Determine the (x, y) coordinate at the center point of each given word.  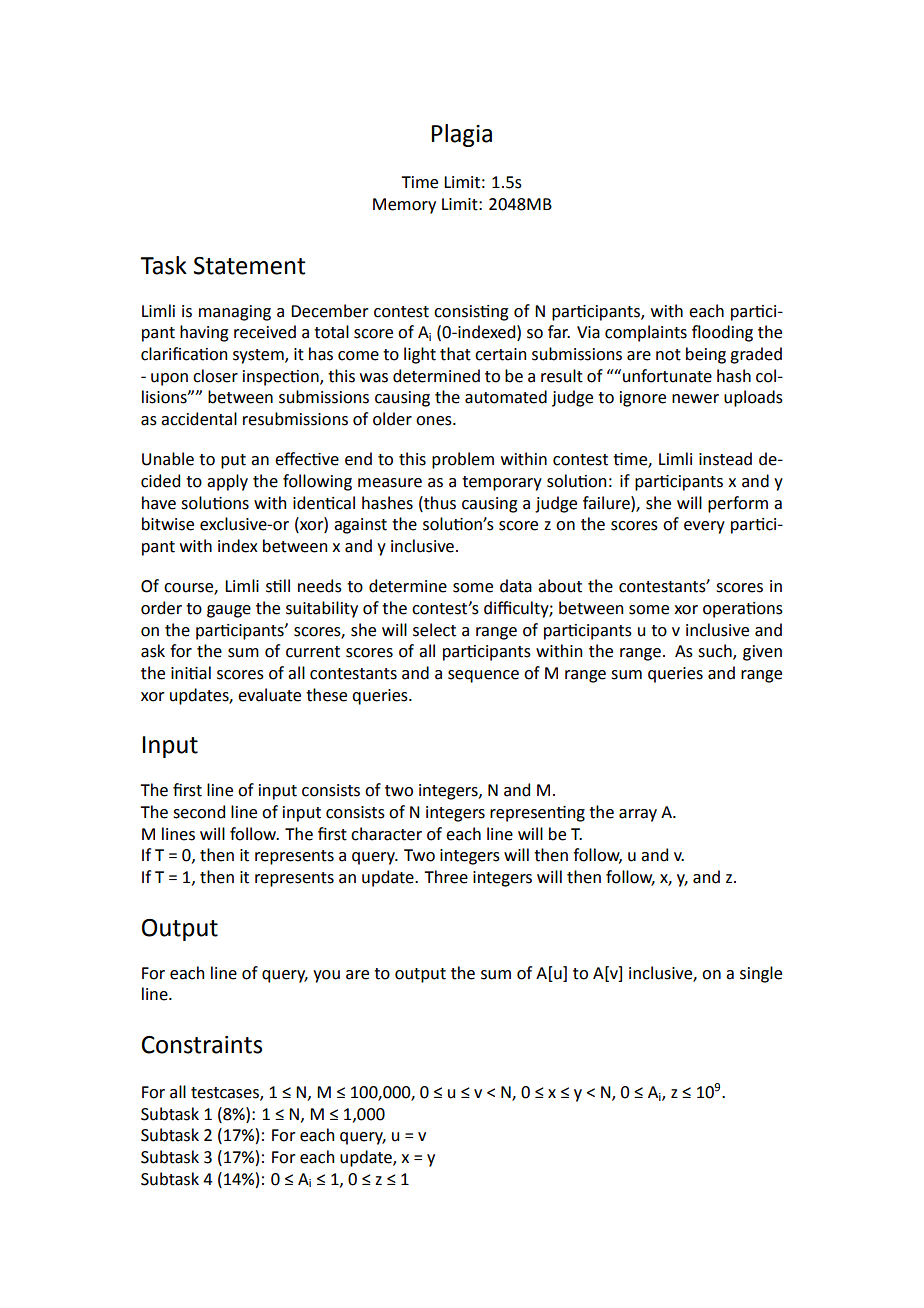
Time (419, 182)
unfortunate (667, 376)
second (199, 812)
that (455, 354)
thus (439, 503)
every (704, 527)
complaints (646, 333)
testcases (226, 1094)
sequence (483, 676)
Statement (250, 266)
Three (446, 877)
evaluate (269, 695)
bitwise (168, 524)
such (716, 652)
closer (215, 376)
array (638, 815)
